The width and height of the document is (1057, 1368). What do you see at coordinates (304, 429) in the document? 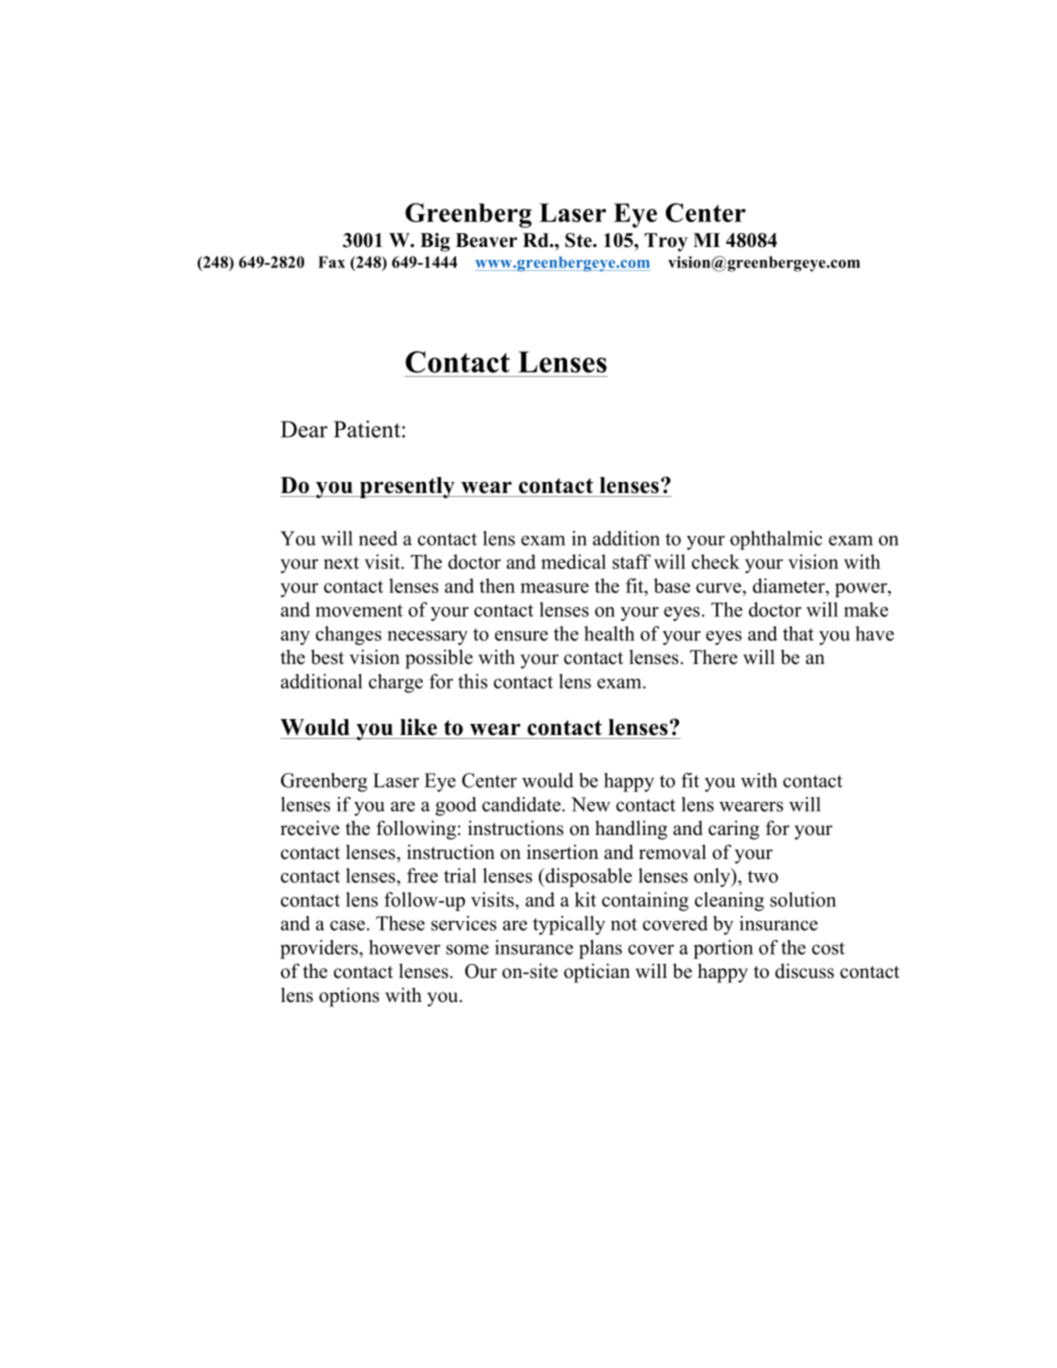
I see `Dear` at bounding box center [304, 429].
